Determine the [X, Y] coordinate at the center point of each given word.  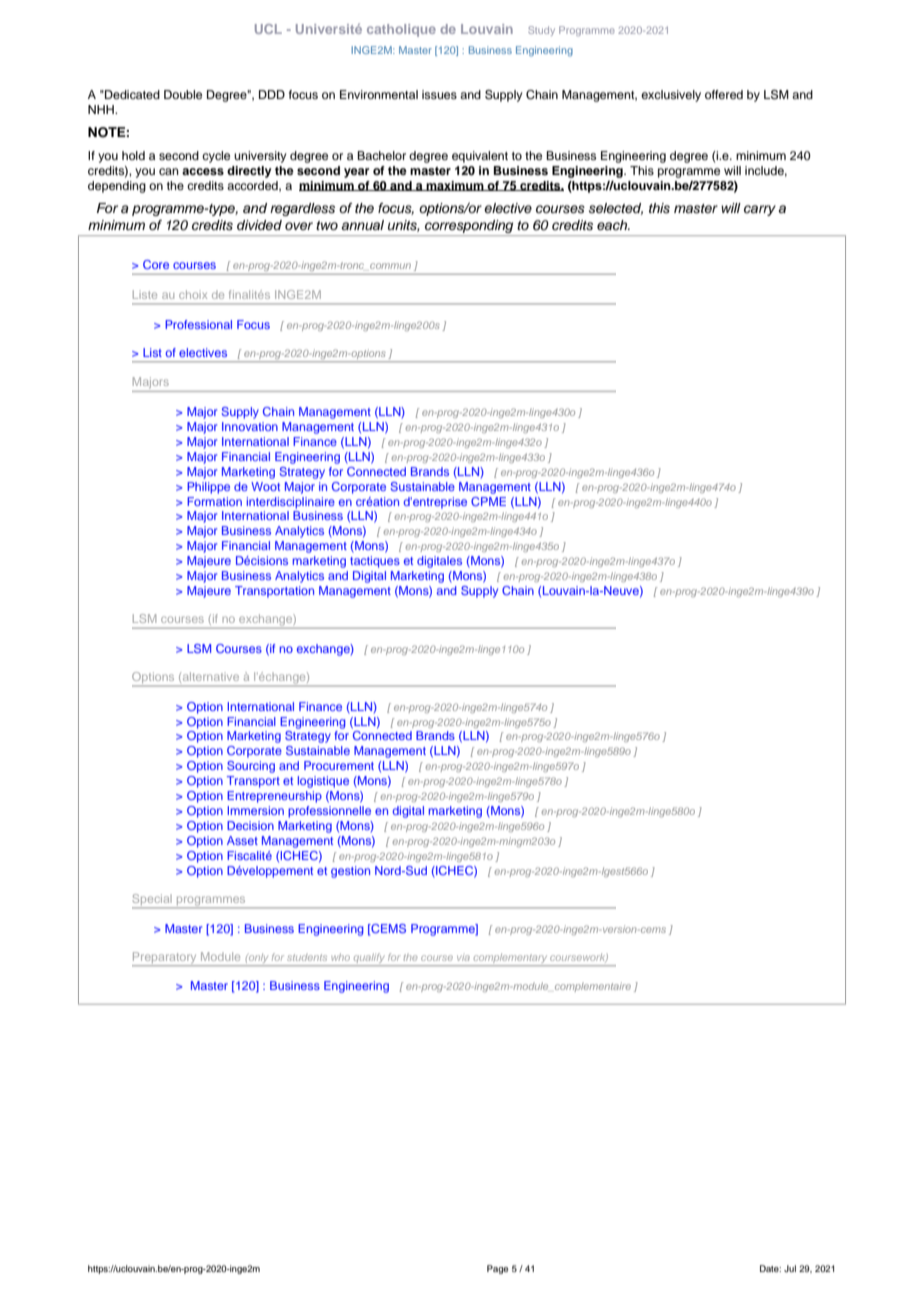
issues [439, 94]
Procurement [339, 765]
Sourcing [251, 767]
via [463, 958]
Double [183, 94]
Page [497, 1269]
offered [724, 94]
